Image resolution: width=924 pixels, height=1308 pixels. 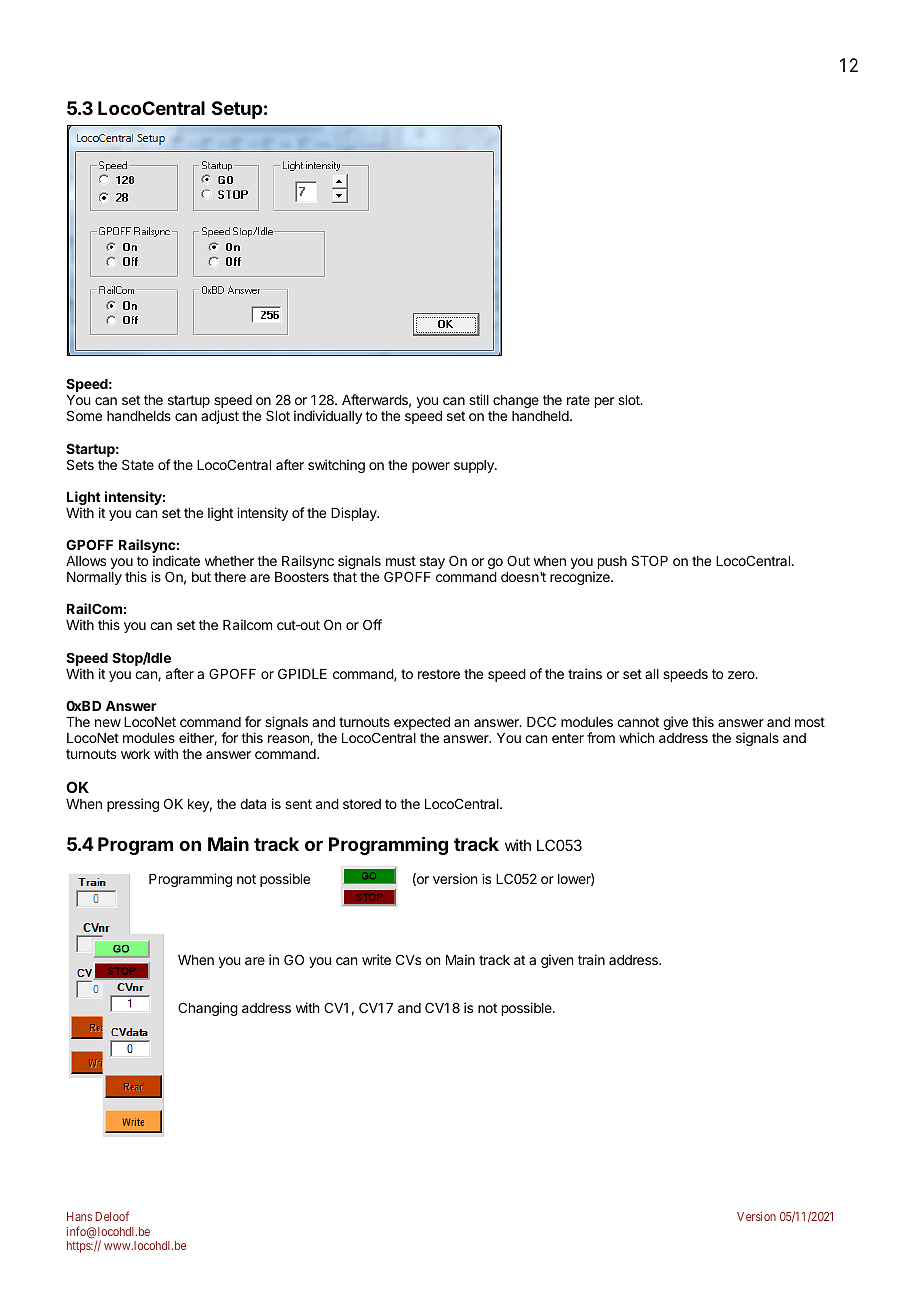 What do you see at coordinates (79, 1216) in the document?
I see `Hans` at bounding box center [79, 1216].
